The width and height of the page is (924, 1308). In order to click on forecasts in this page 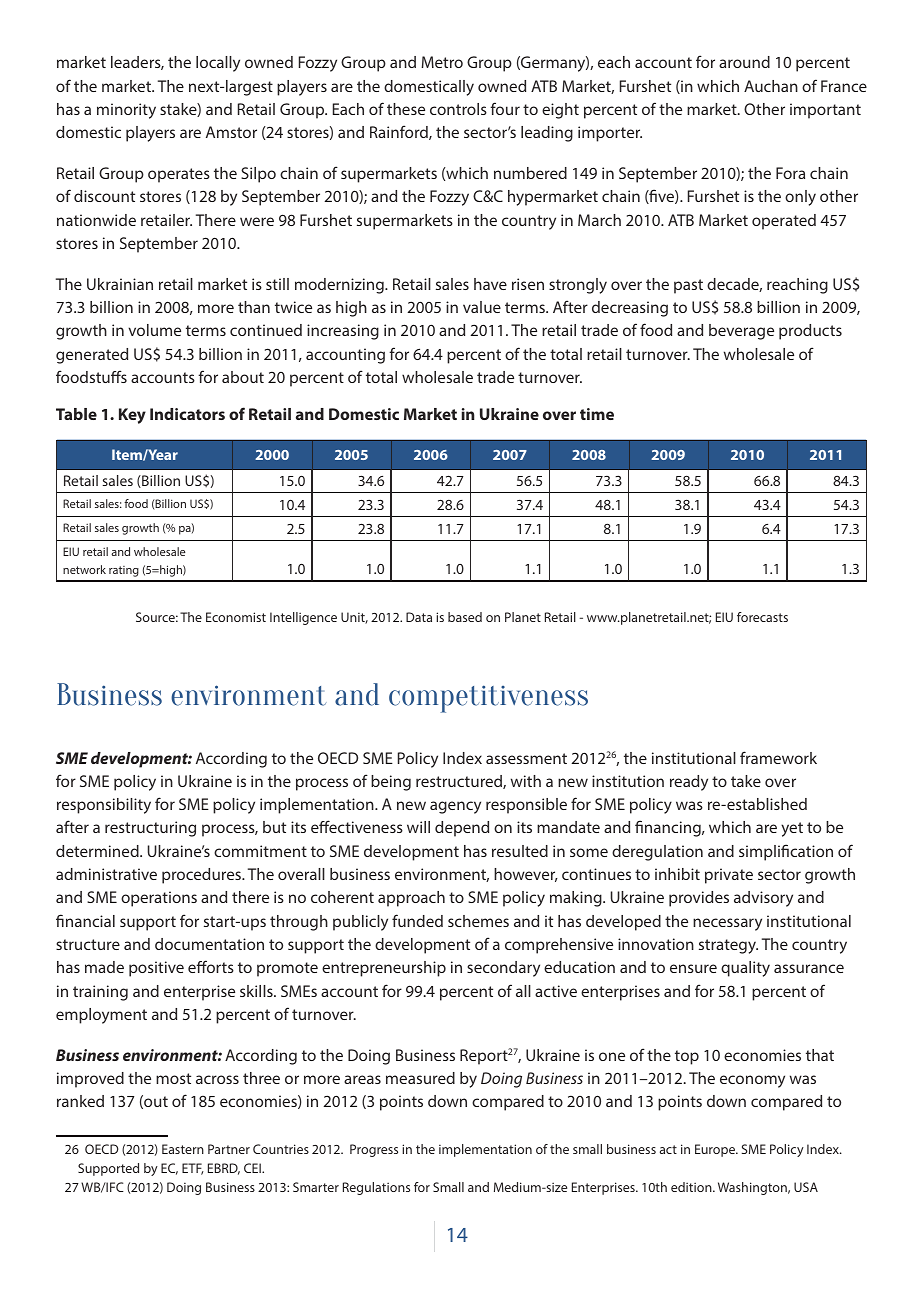, I will do `click(762, 617)`.
